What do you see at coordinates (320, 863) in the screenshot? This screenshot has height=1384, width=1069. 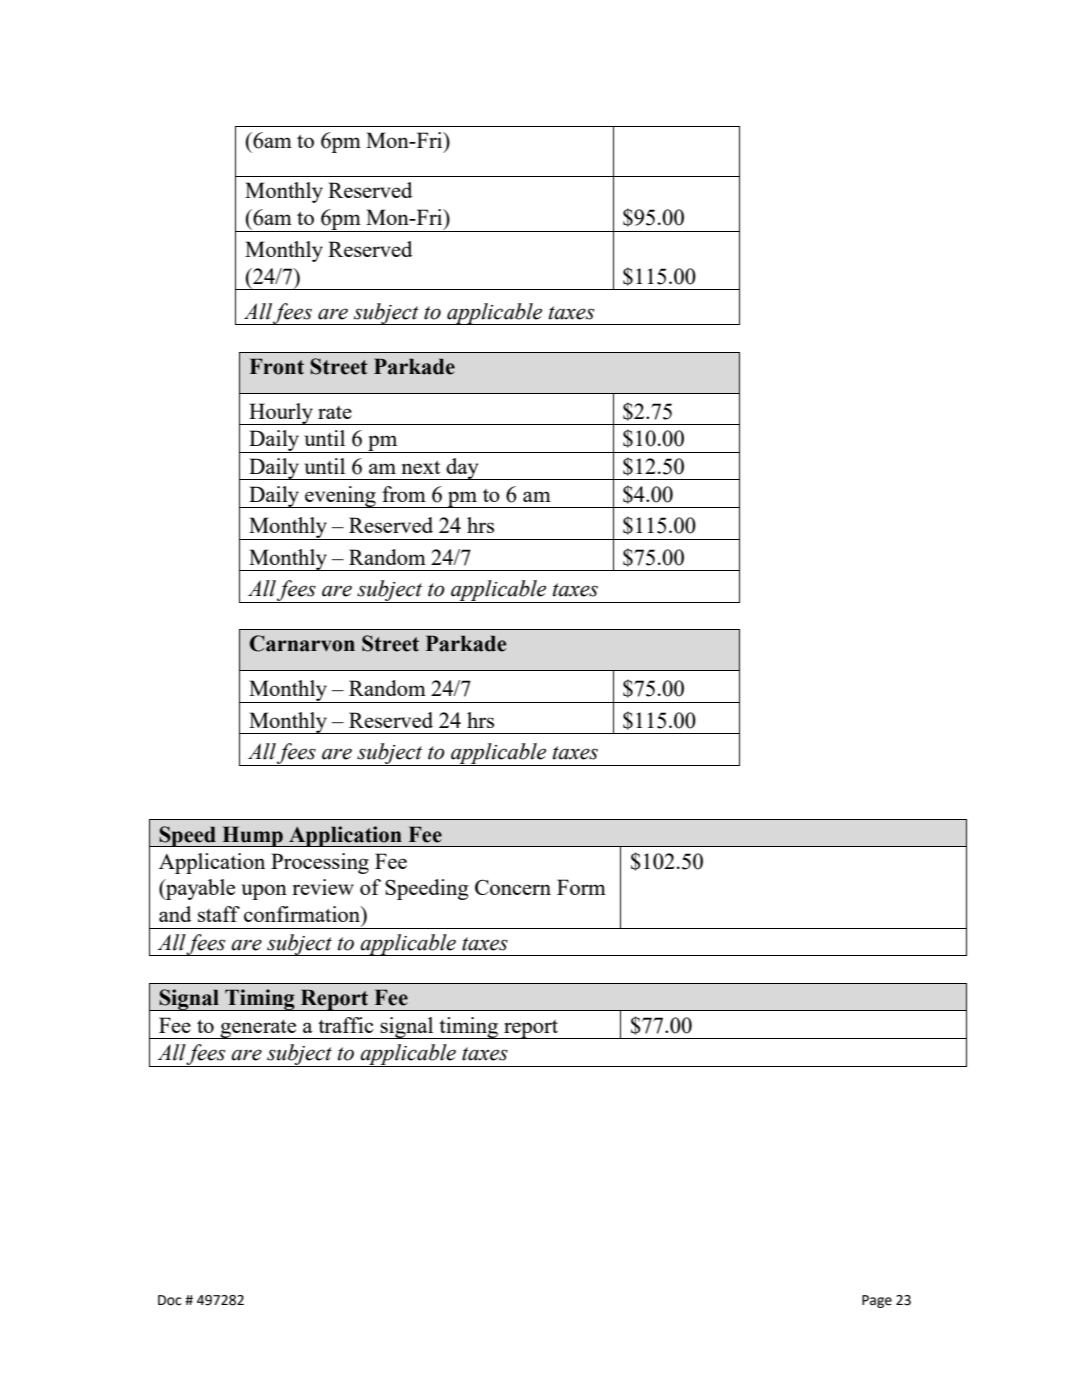 I see `Processing` at bounding box center [320, 863].
